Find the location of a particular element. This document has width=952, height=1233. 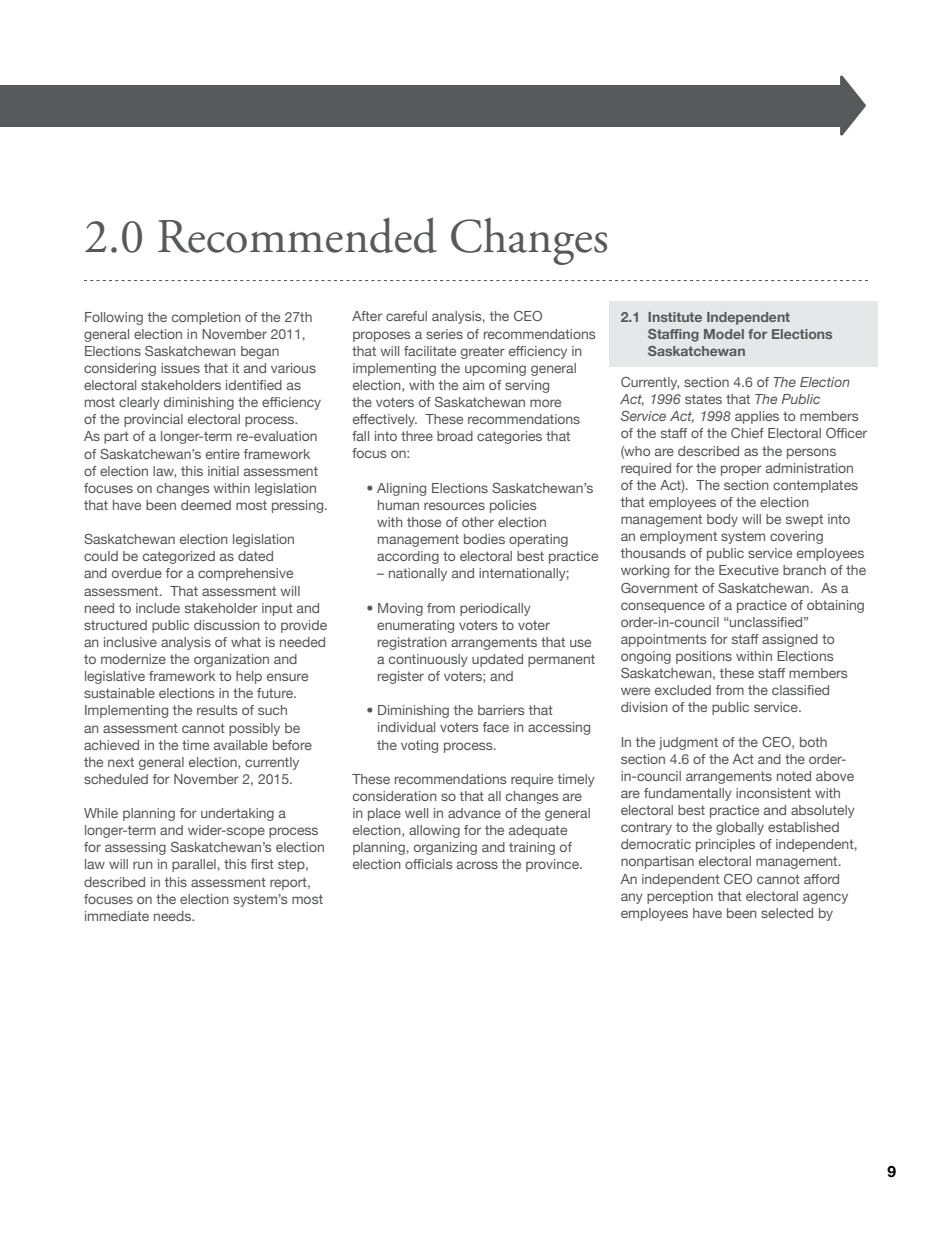

categorized is located at coordinates (179, 557).
